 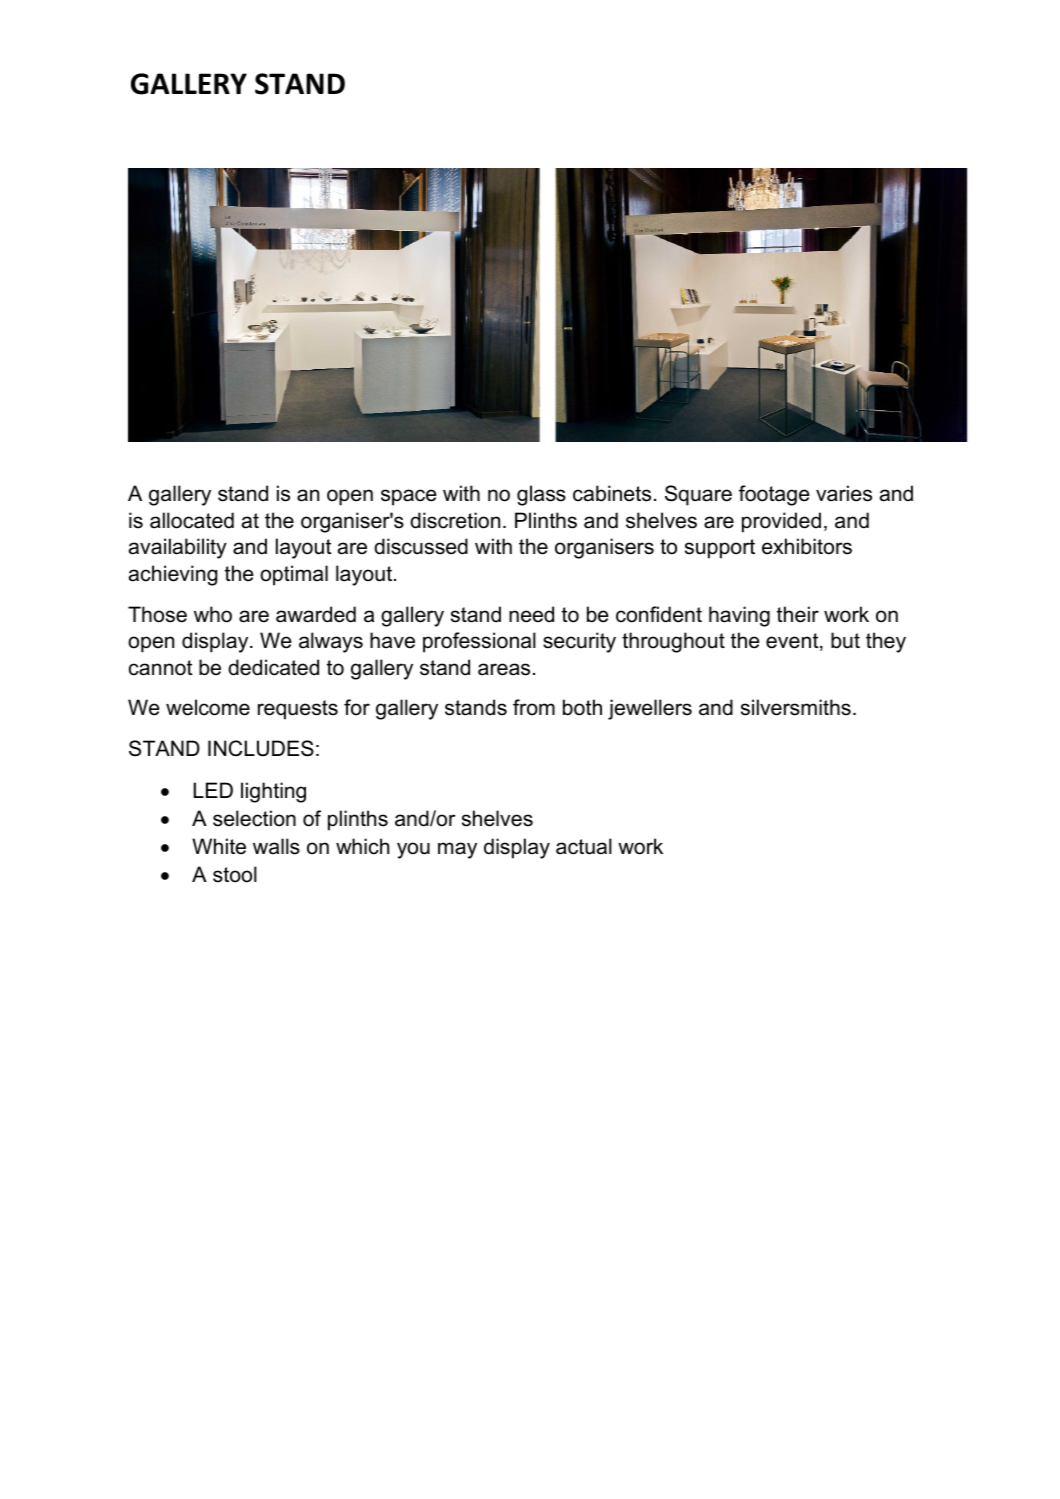 What do you see at coordinates (213, 614) in the document?
I see `who` at bounding box center [213, 614].
